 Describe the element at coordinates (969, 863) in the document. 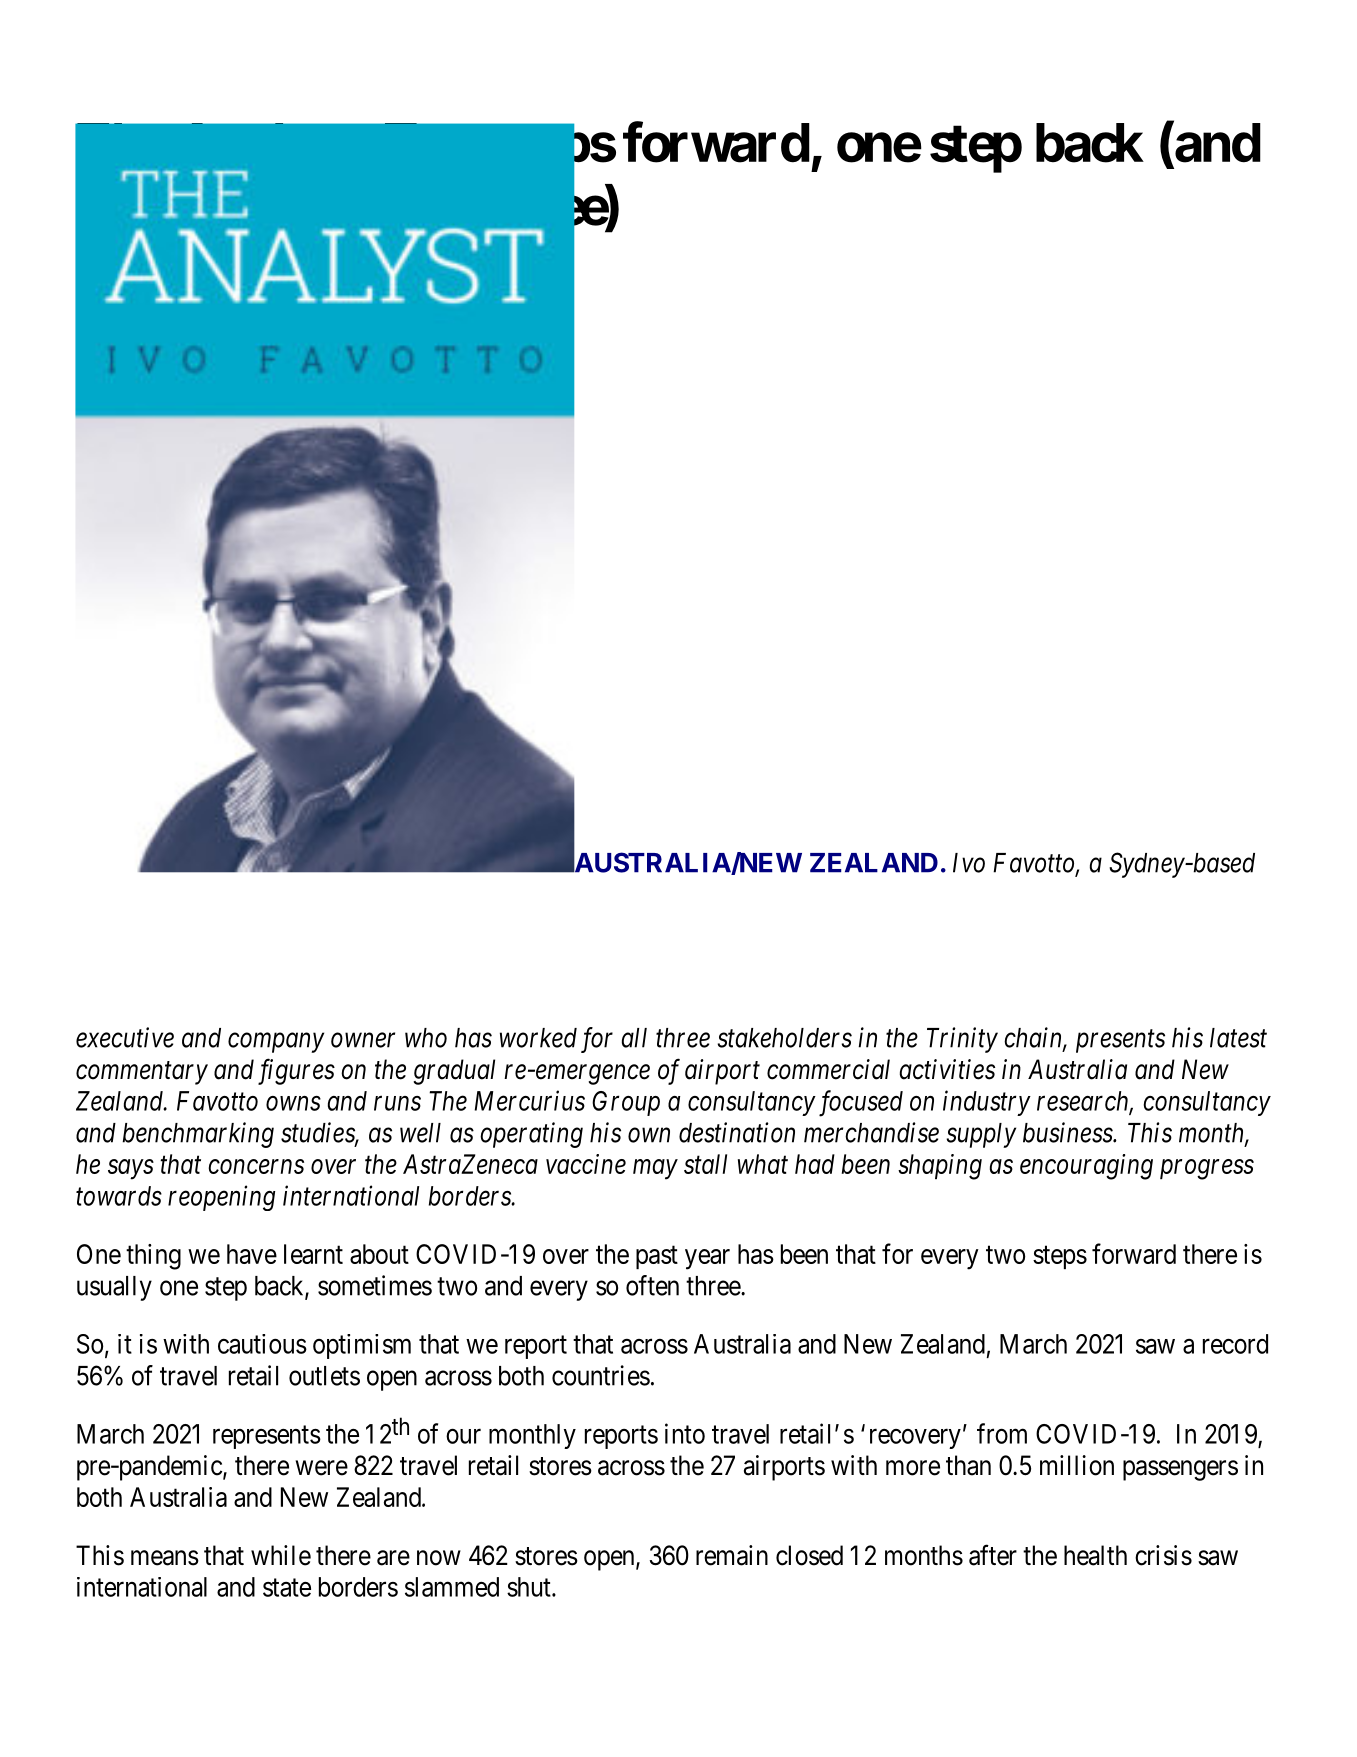

I see `Ivo` at that location.
